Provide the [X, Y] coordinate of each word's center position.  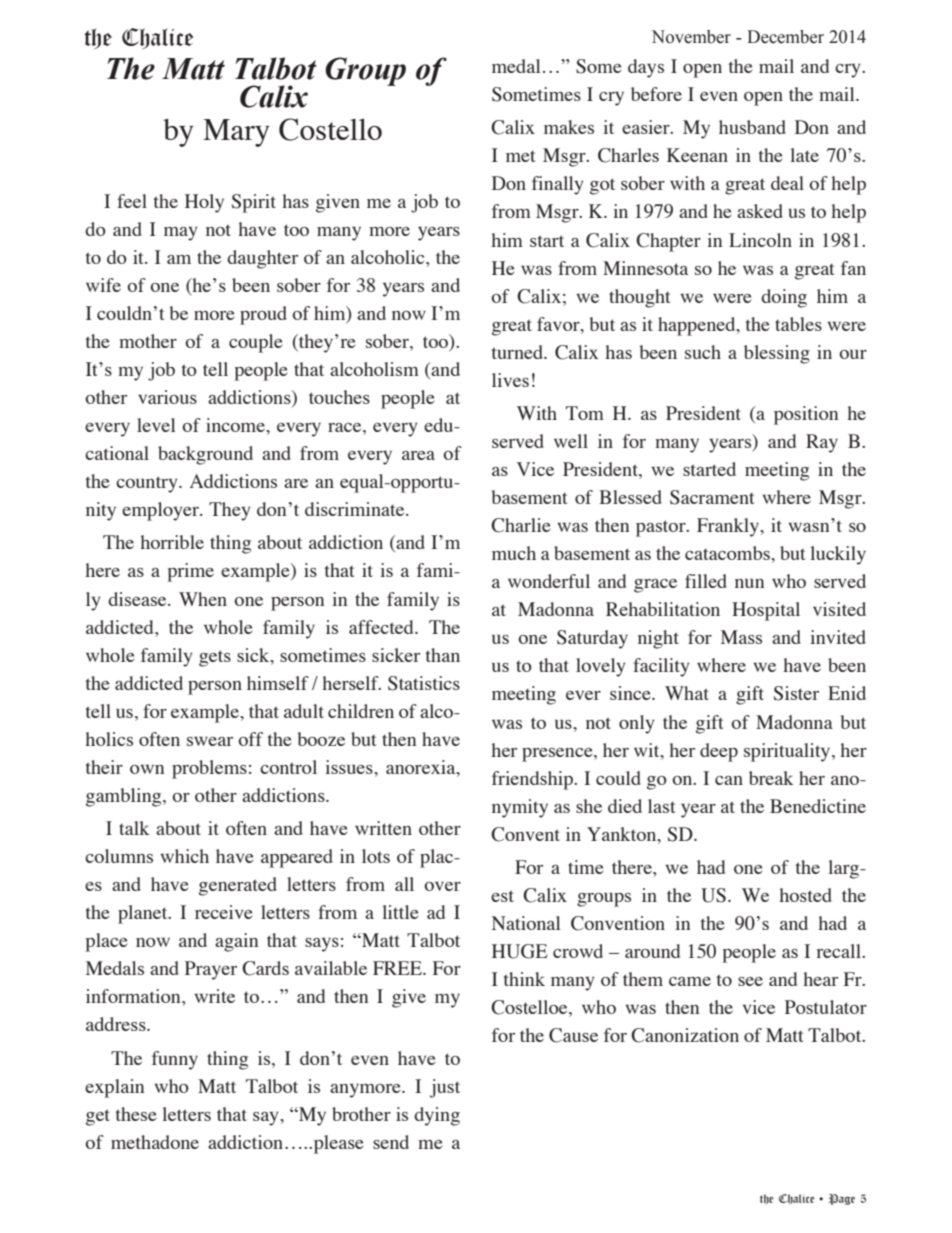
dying [437, 1116]
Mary [236, 133]
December [785, 37]
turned [519, 352]
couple [256, 343]
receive [224, 912]
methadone [155, 1142]
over [442, 886]
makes [569, 127]
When [203, 599]
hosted [805, 895]
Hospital [766, 611]
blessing [777, 354]
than [443, 655]
